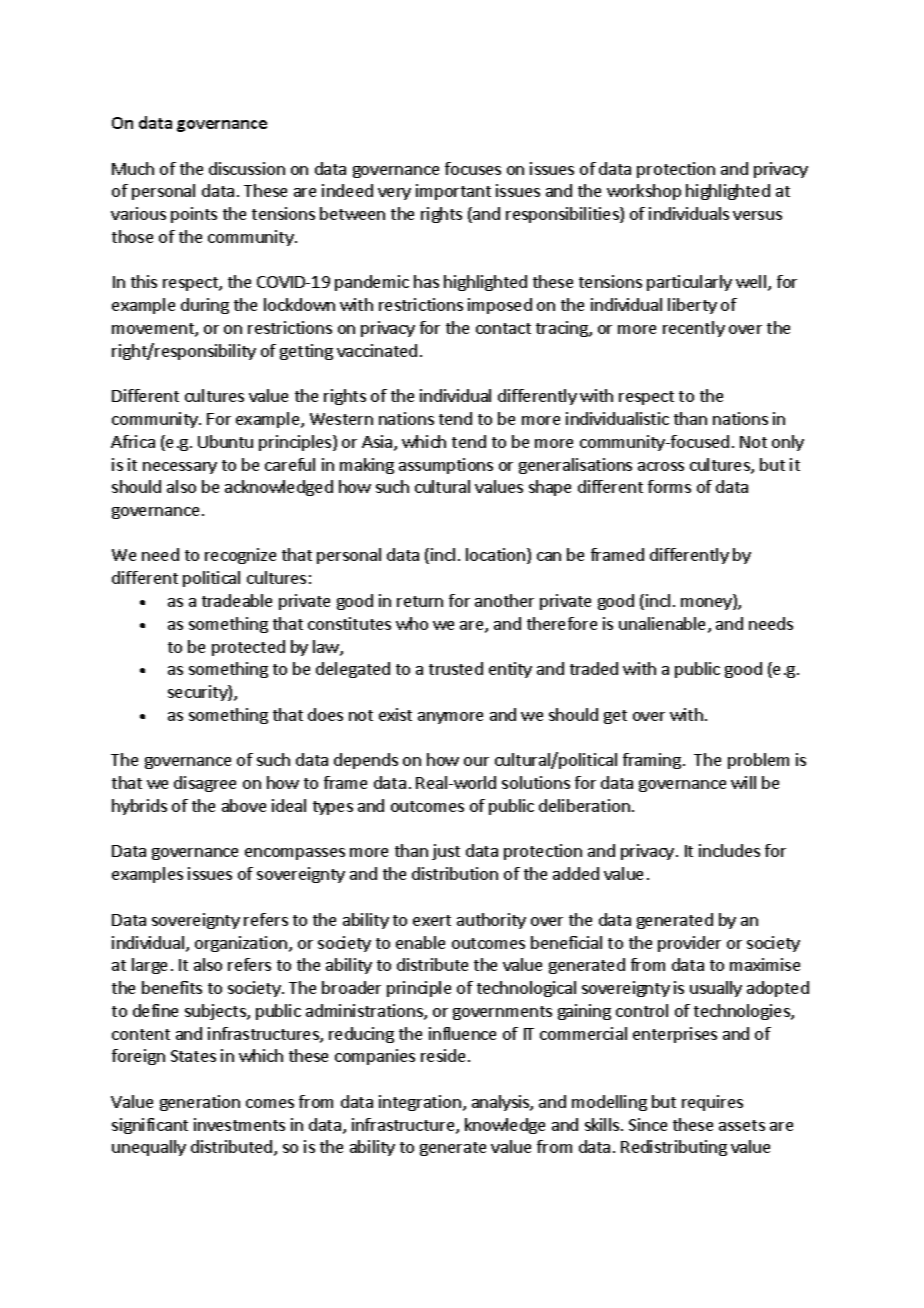  I want to click on organization, so click(242, 944).
